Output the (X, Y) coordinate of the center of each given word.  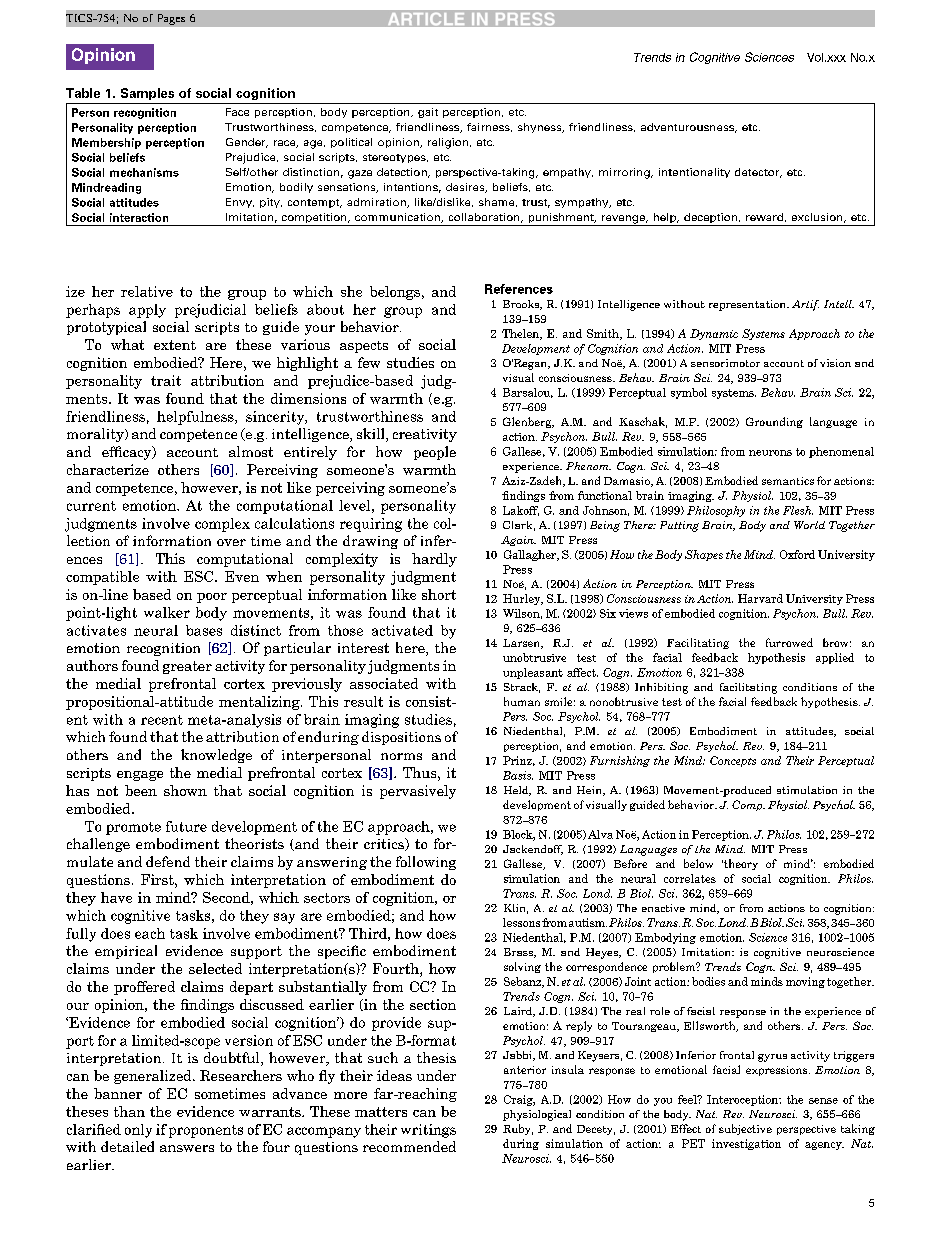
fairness (489, 127)
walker (167, 612)
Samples (147, 94)
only (138, 1131)
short (439, 594)
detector (758, 173)
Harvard (760, 598)
